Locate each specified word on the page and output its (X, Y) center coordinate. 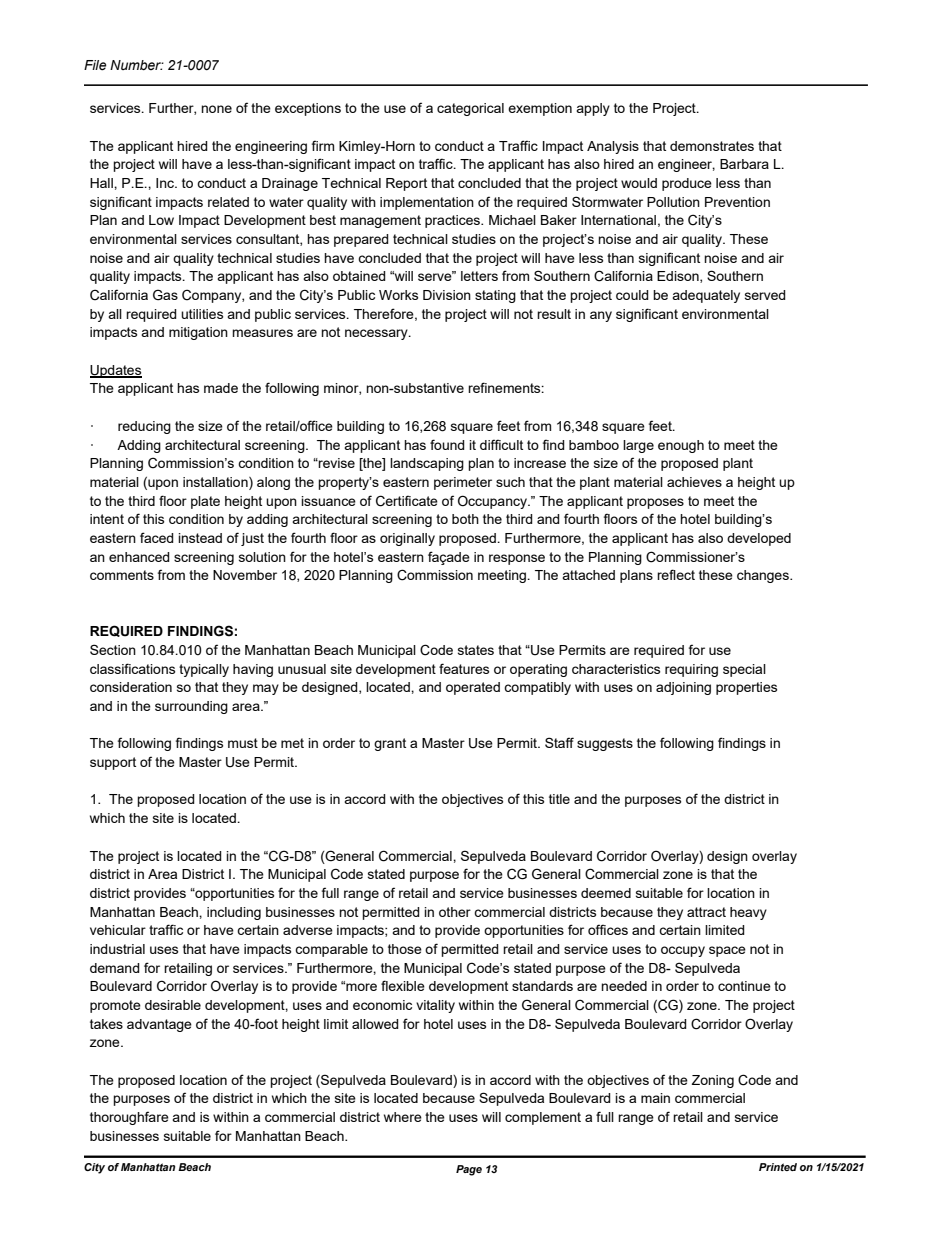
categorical (470, 109)
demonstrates (712, 146)
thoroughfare (129, 1118)
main (655, 1098)
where (403, 1117)
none (216, 109)
